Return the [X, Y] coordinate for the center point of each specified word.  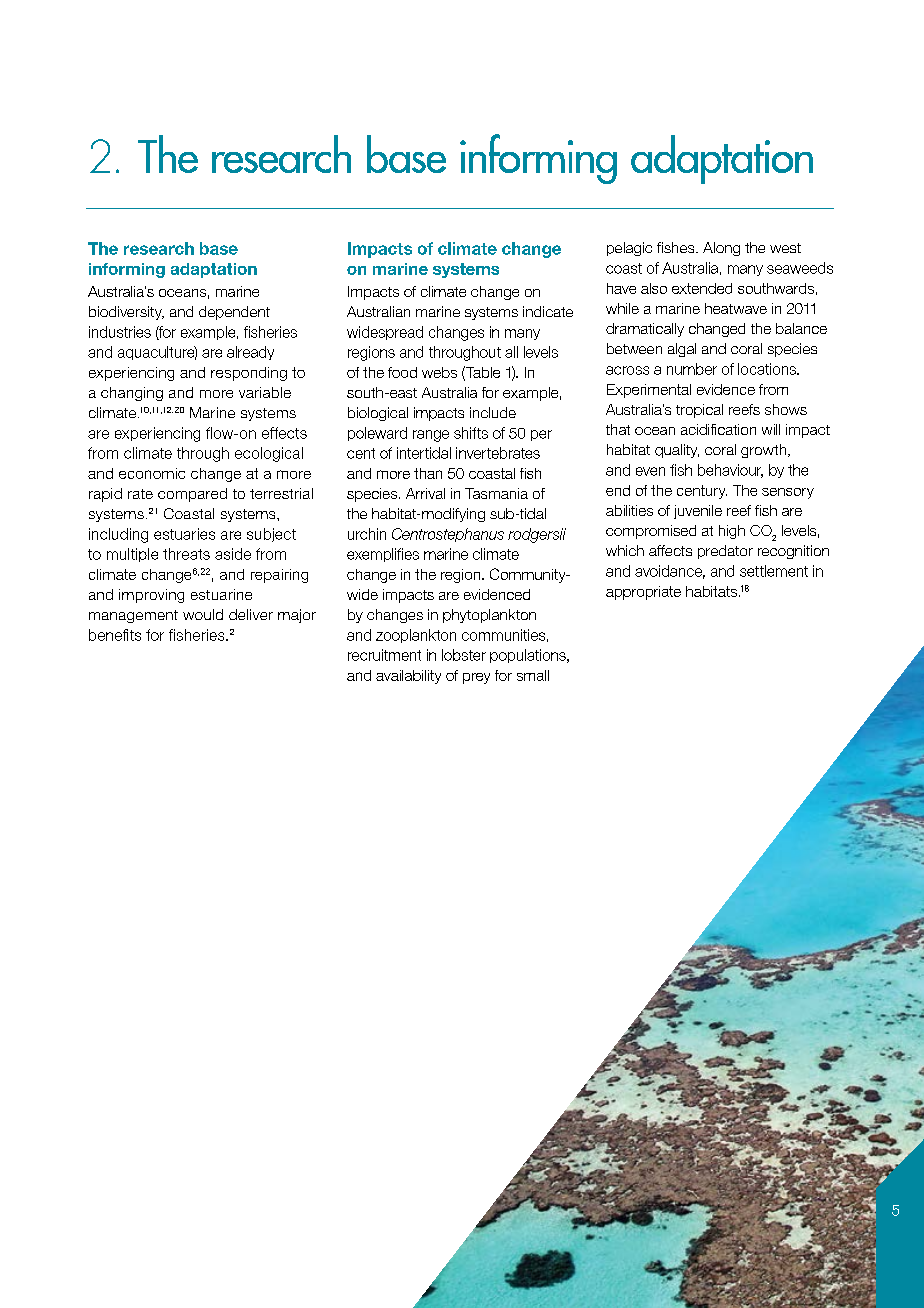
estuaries [184, 534]
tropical [699, 411]
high [732, 532]
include [493, 412]
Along [721, 249]
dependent [234, 313]
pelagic [629, 249]
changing [132, 394]
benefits [115, 635]
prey [476, 678]
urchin [367, 534]
